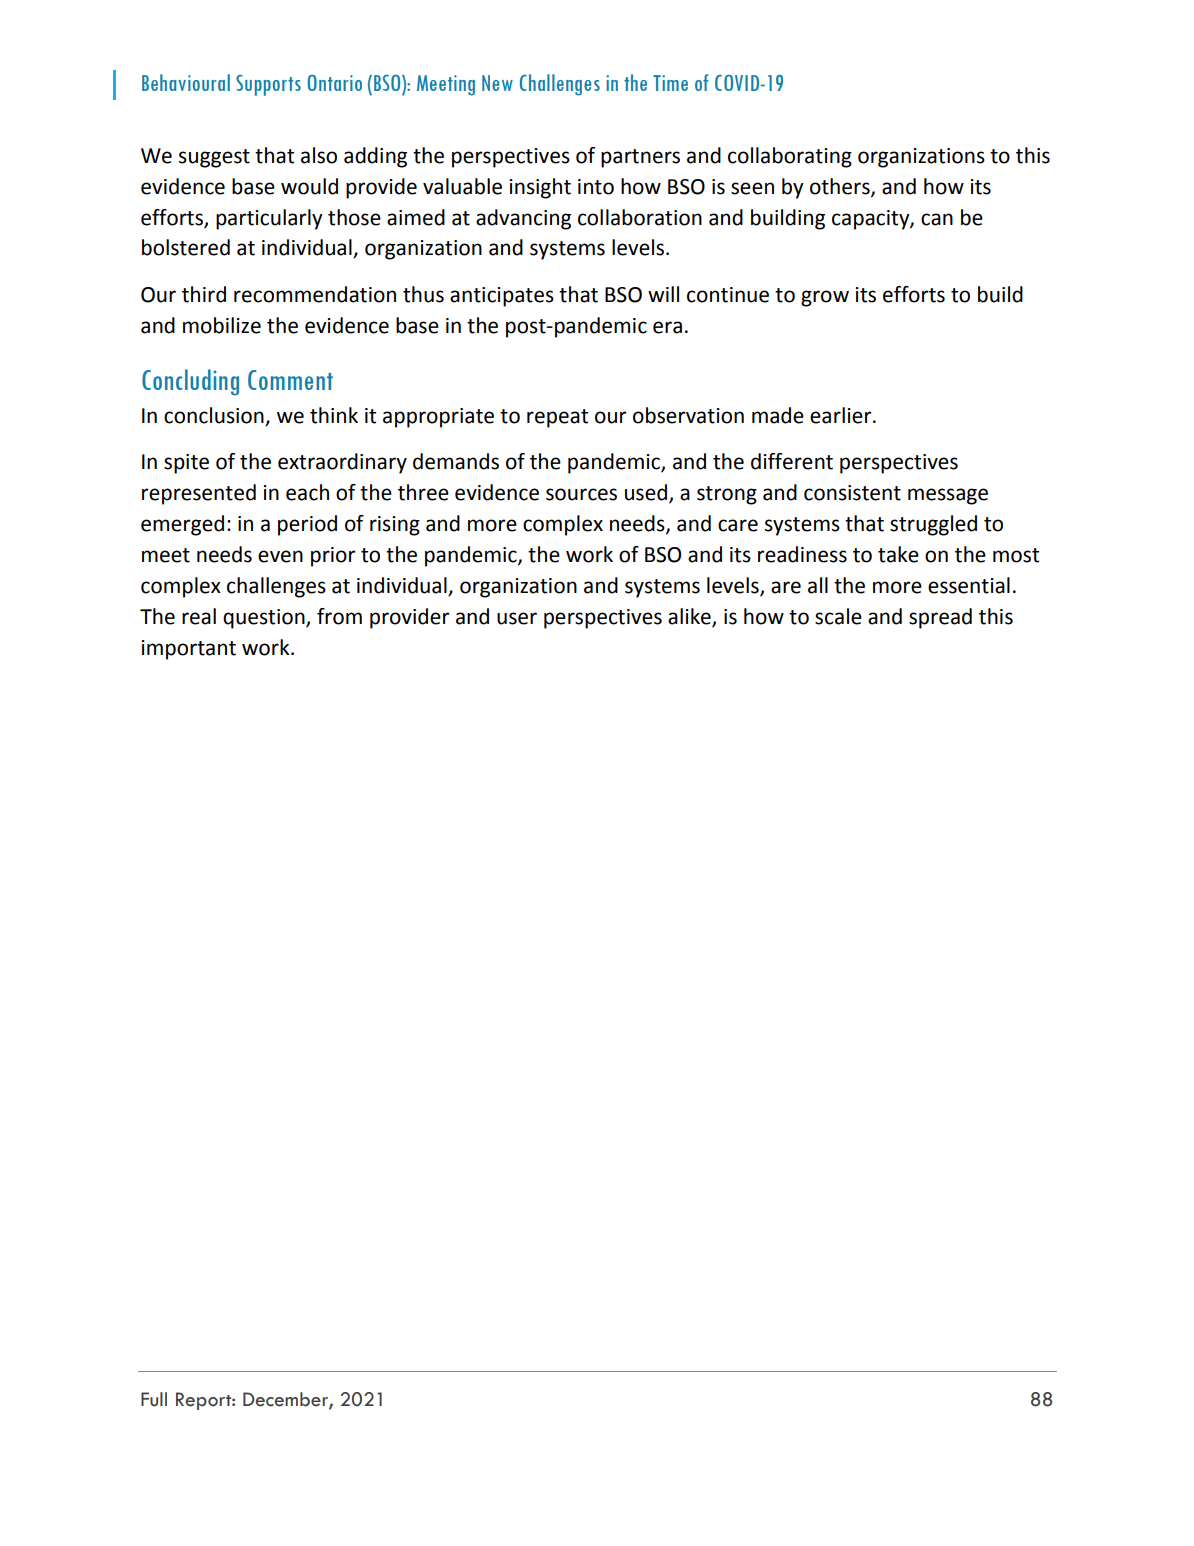  Describe the element at coordinates (940, 618) in the screenshot. I see `spread` at that location.
